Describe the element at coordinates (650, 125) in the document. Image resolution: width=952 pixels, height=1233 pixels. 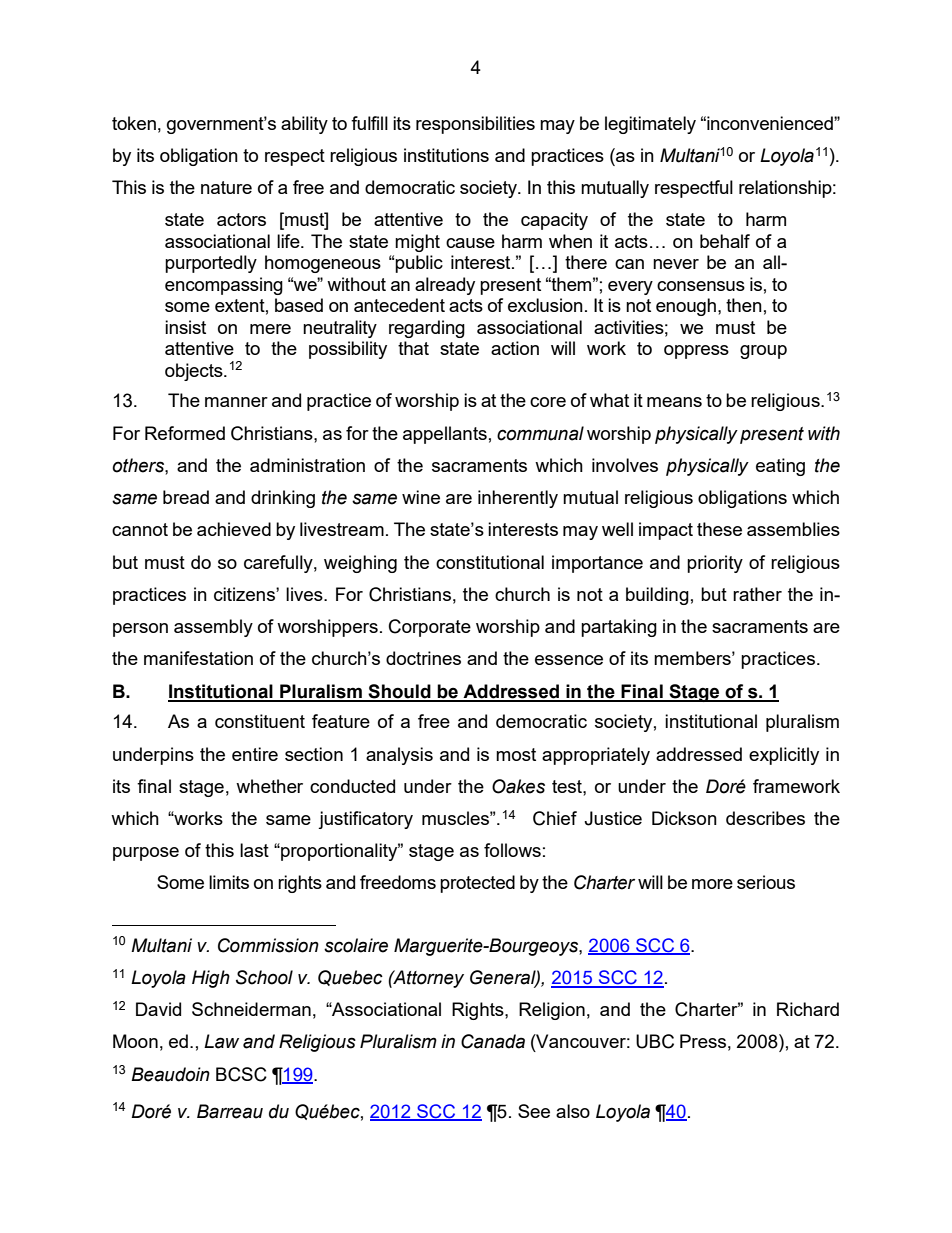
I see `legitimately` at that location.
